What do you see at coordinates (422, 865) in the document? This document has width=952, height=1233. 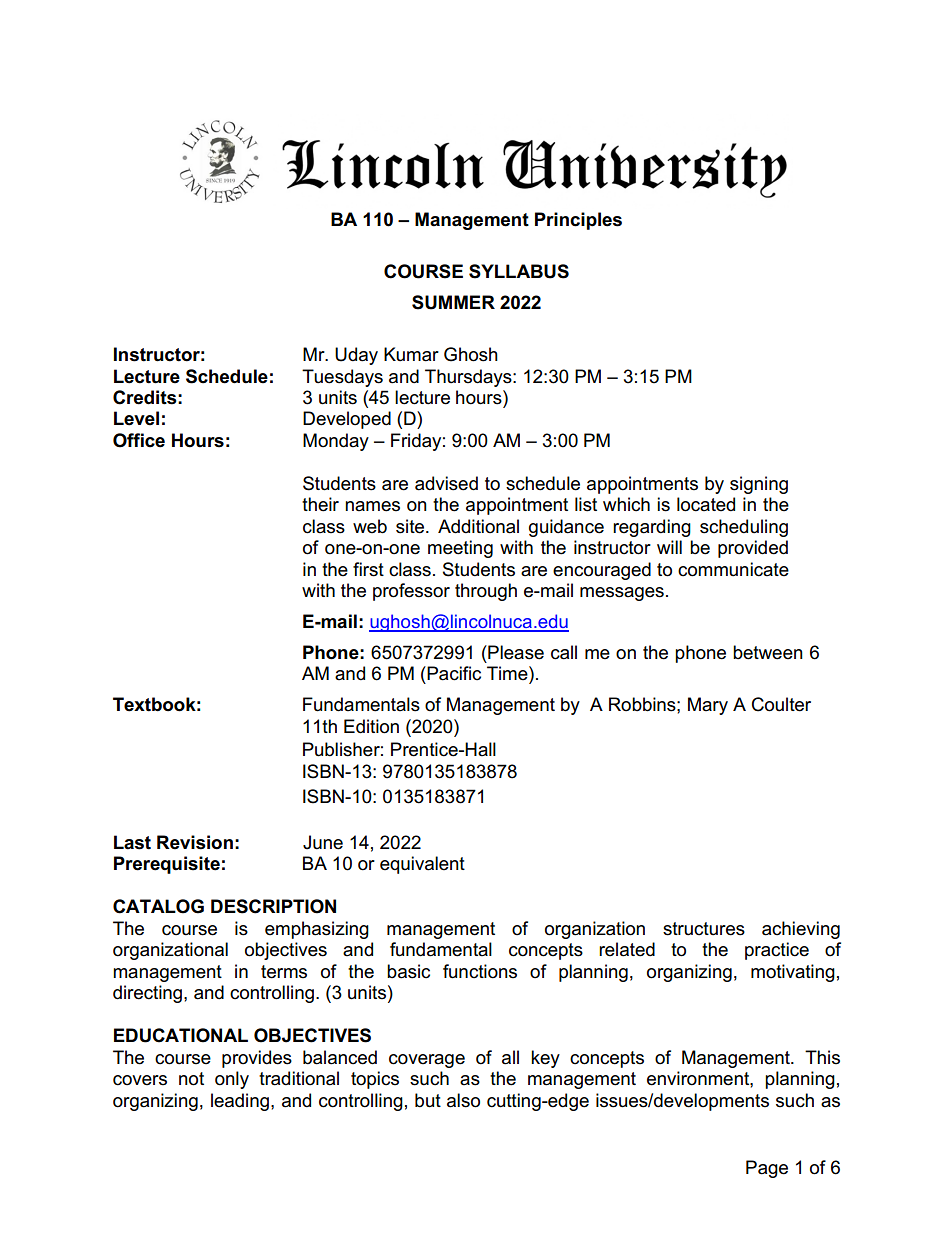 I see `equivalent` at bounding box center [422, 865].
